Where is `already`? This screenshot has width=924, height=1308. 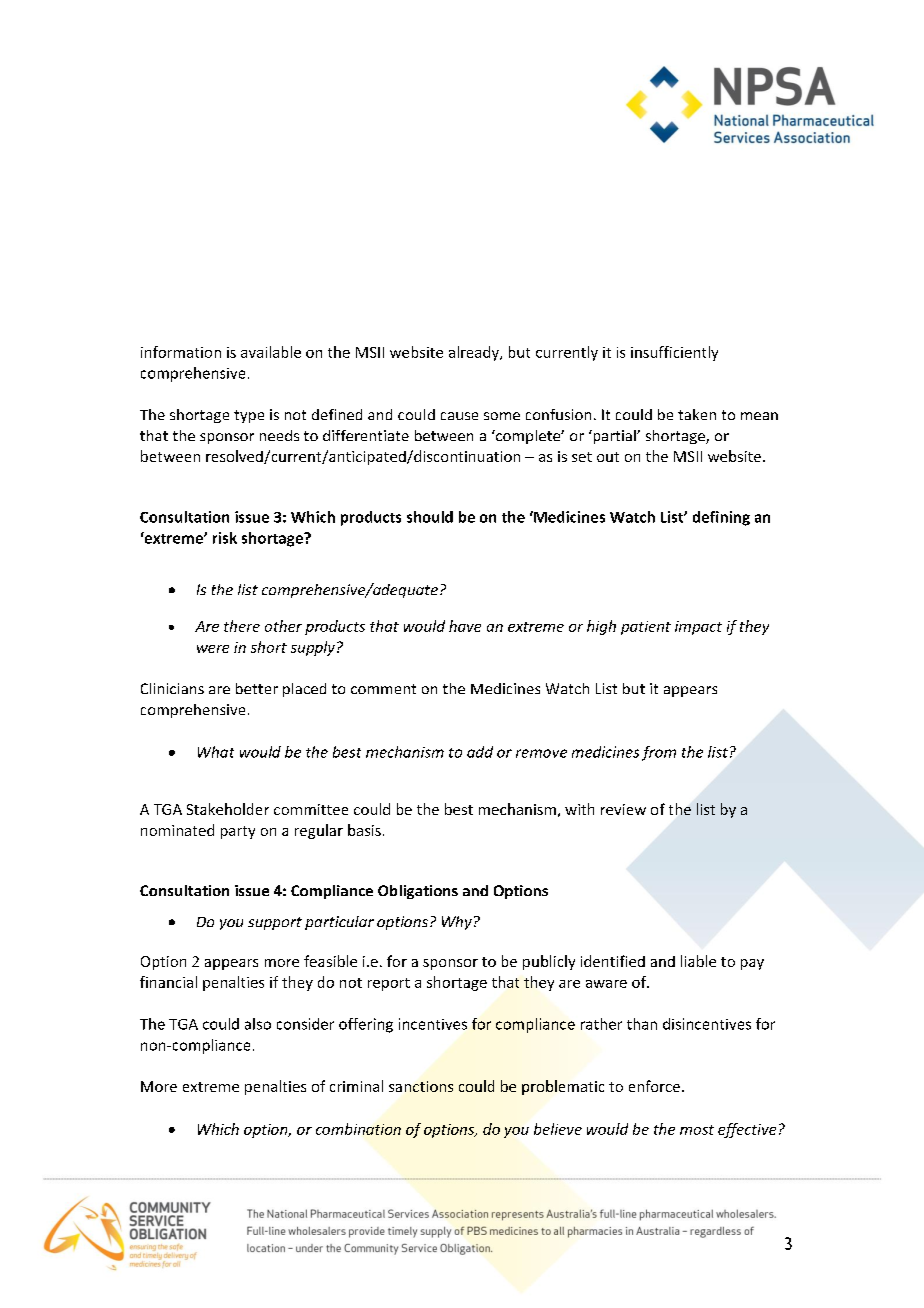
already is located at coordinates (475, 353).
